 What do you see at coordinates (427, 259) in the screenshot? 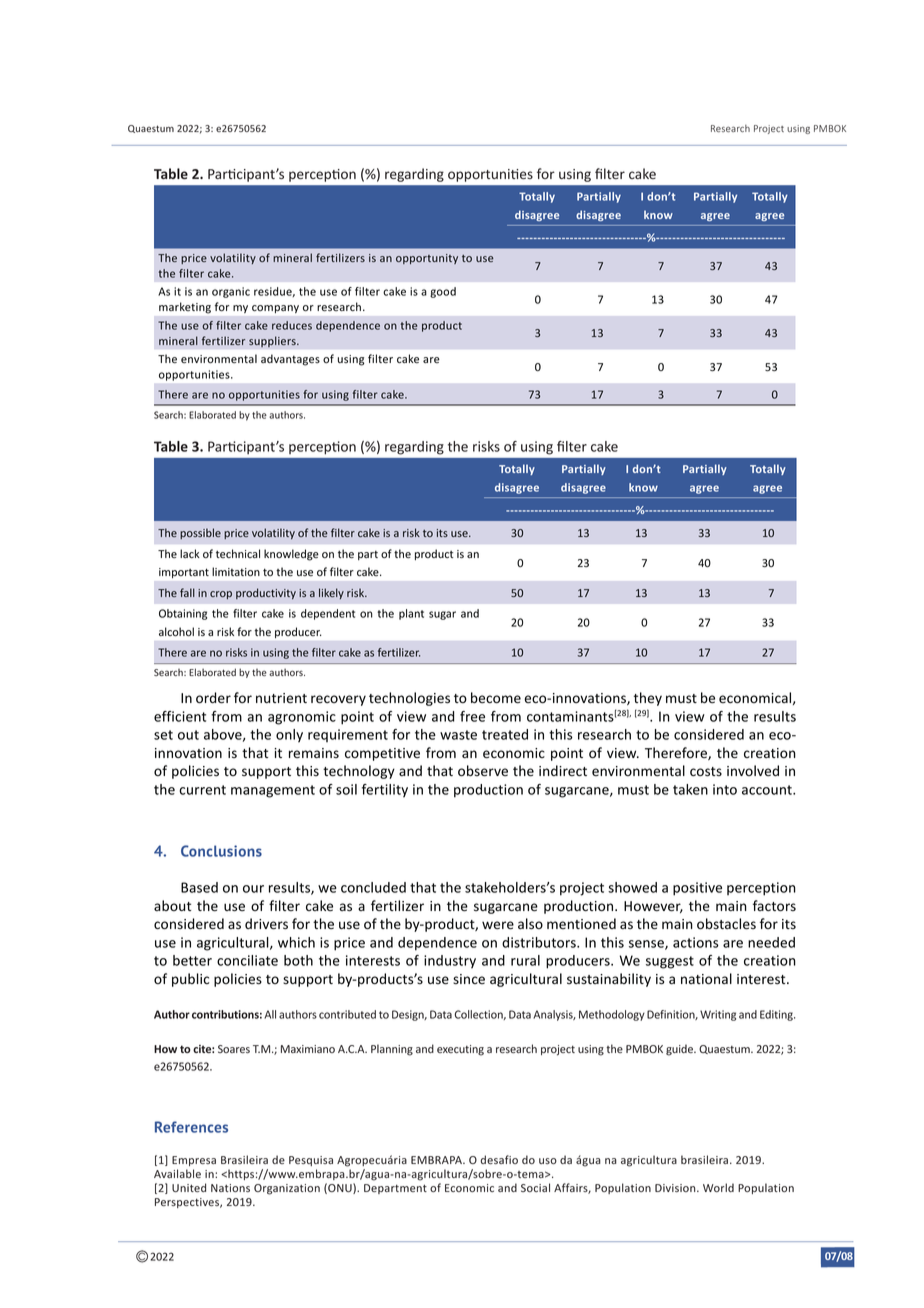
I see `opportunity` at bounding box center [427, 259].
